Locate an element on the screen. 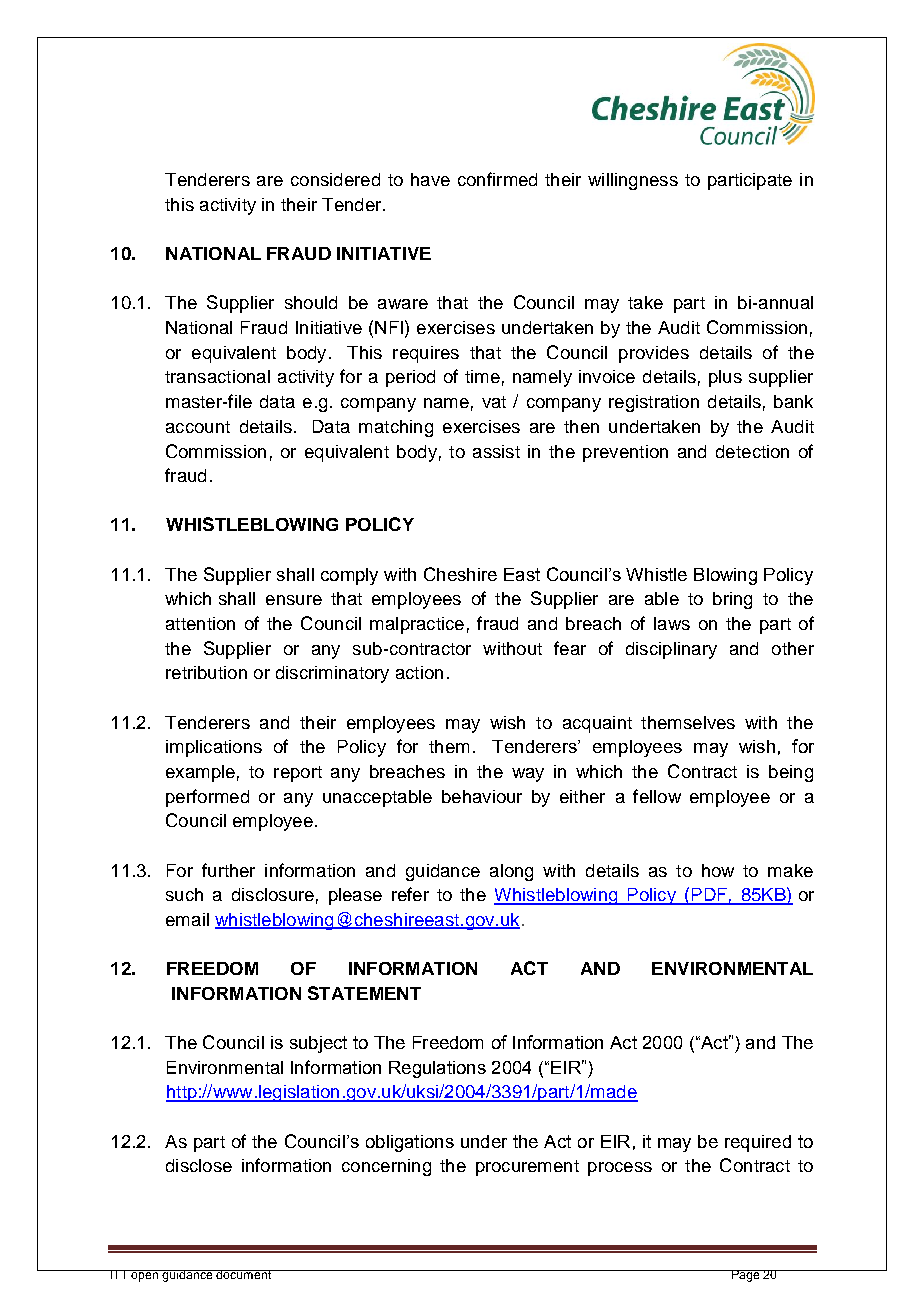 This screenshot has width=924, height=1308. have is located at coordinates (430, 179).
